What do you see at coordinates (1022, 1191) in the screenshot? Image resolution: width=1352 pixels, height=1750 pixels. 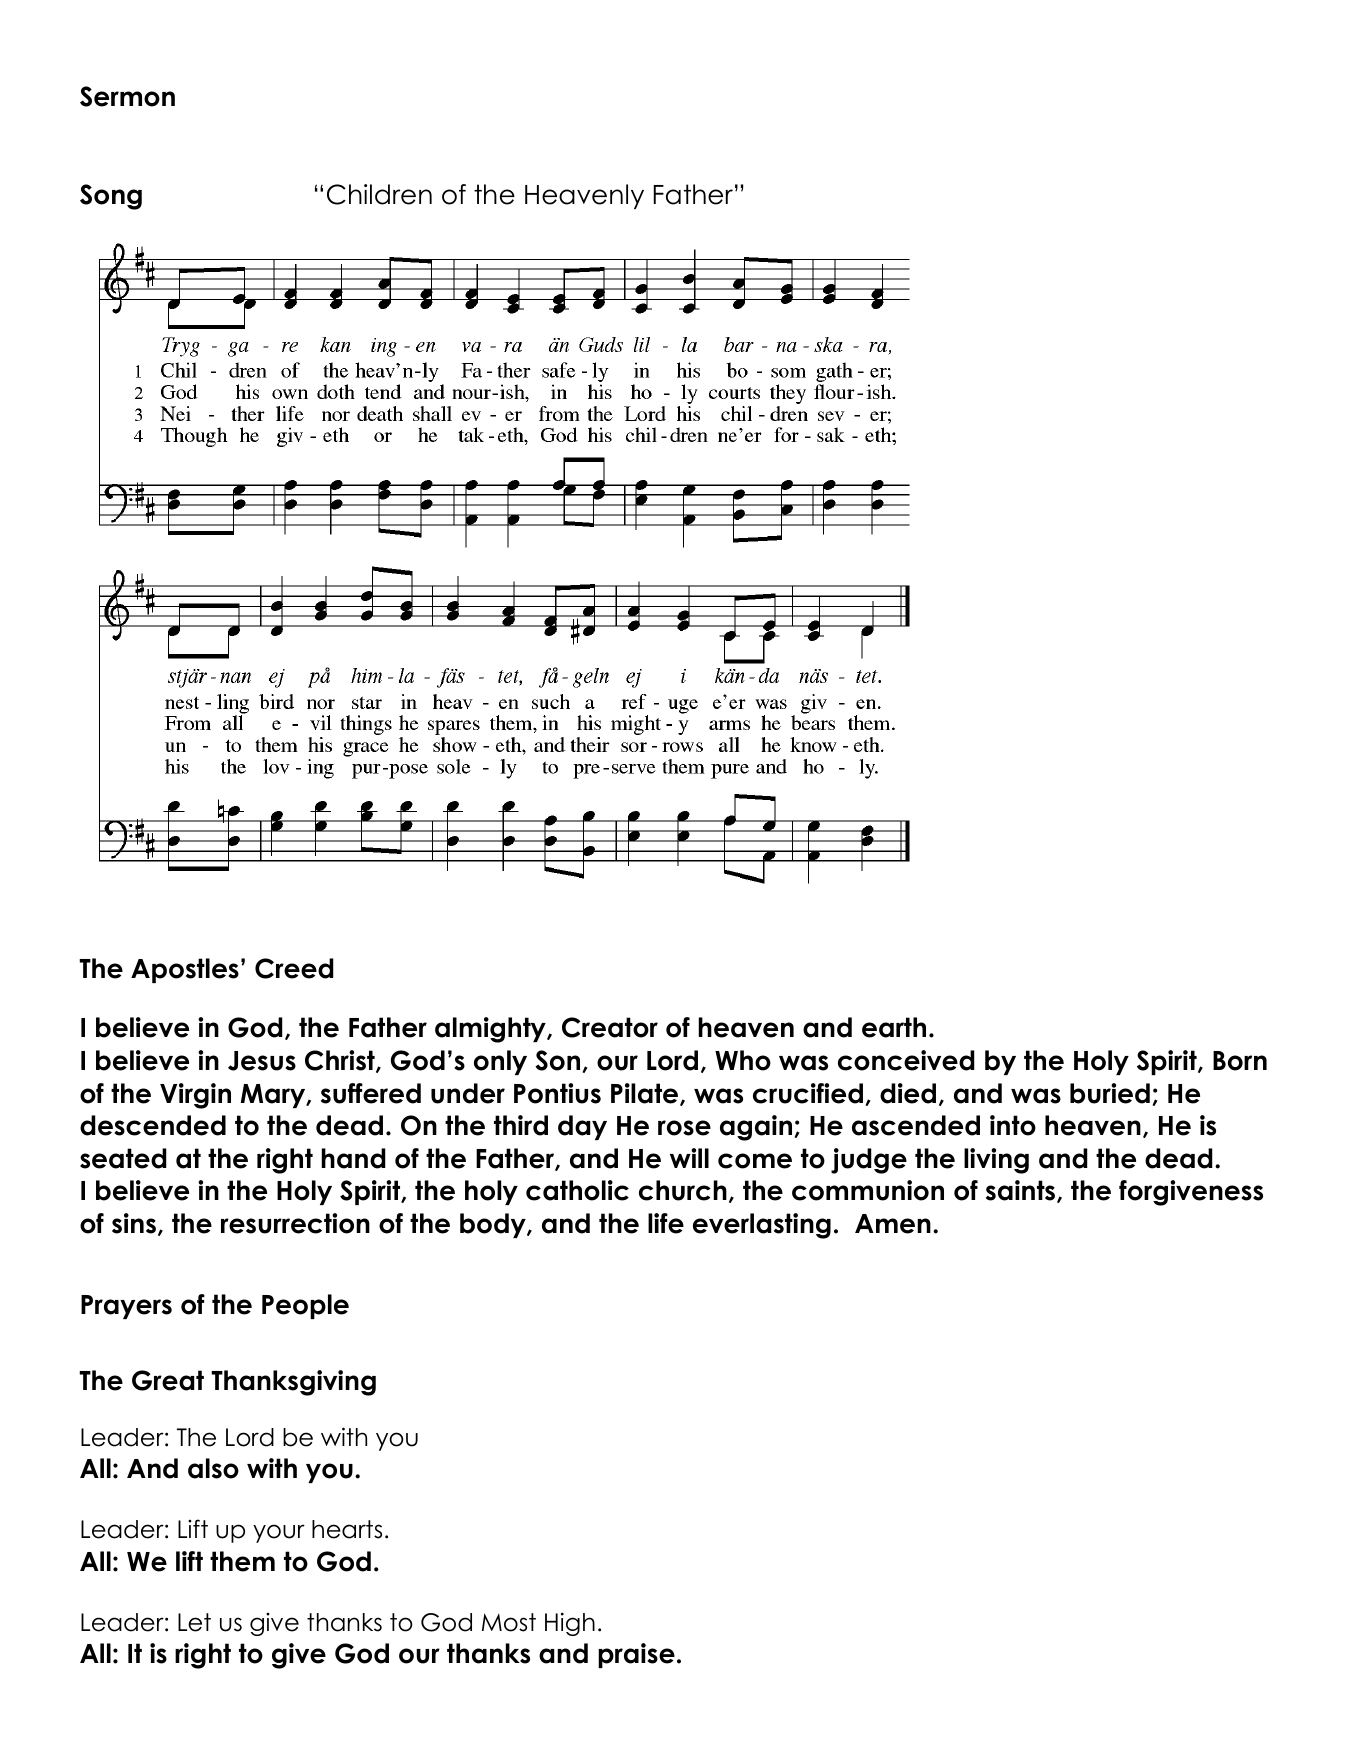 I see `saints` at bounding box center [1022, 1191].
